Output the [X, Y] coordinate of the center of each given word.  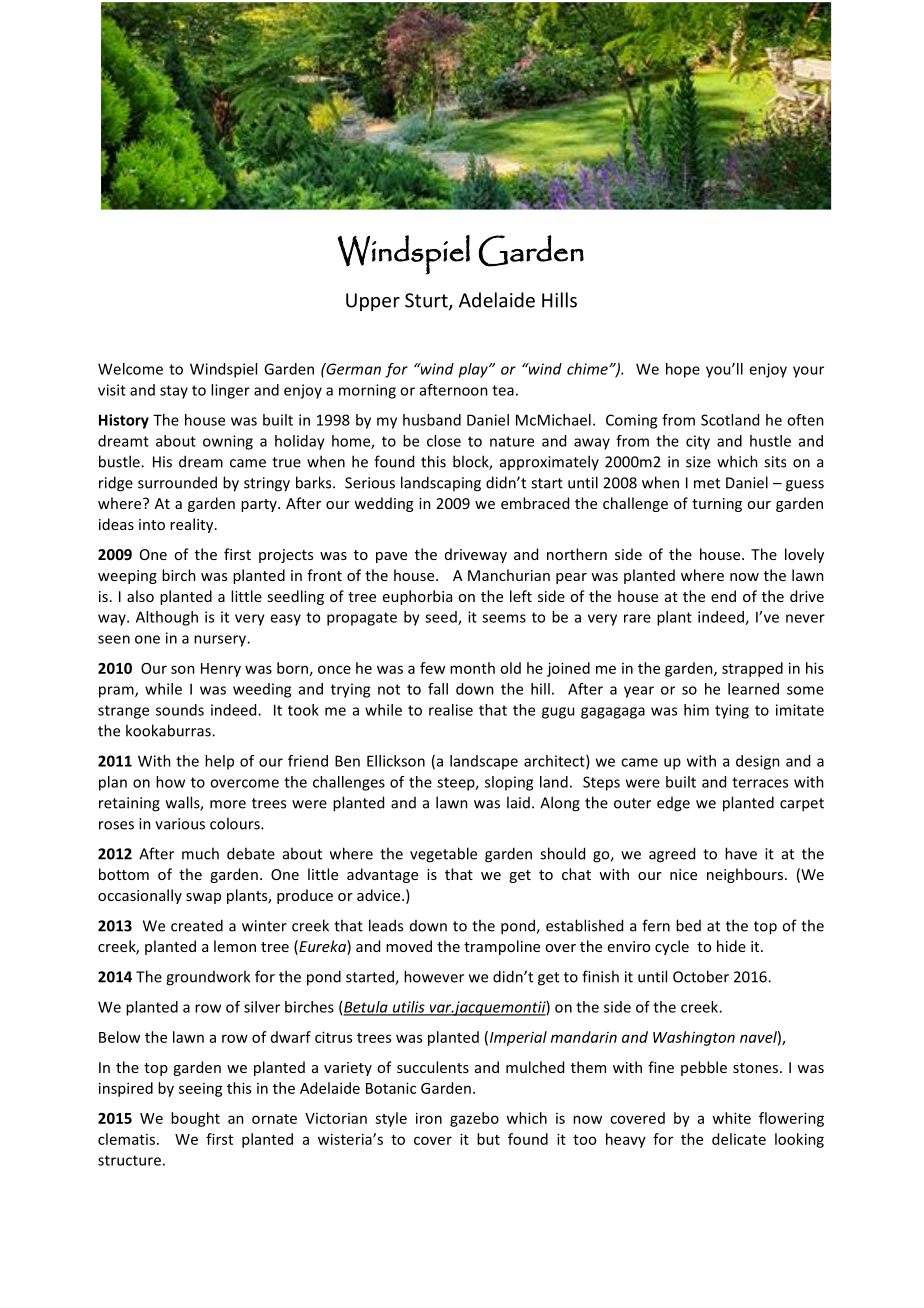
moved [409, 946]
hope [683, 370]
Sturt [427, 301]
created [197, 925]
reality [193, 525]
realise [451, 710]
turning [717, 505]
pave [391, 557]
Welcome [130, 369]
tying [732, 711]
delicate [739, 1139]
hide [731, 946]
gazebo [474, 1119]
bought [195, 1119]
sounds [180, 710]
